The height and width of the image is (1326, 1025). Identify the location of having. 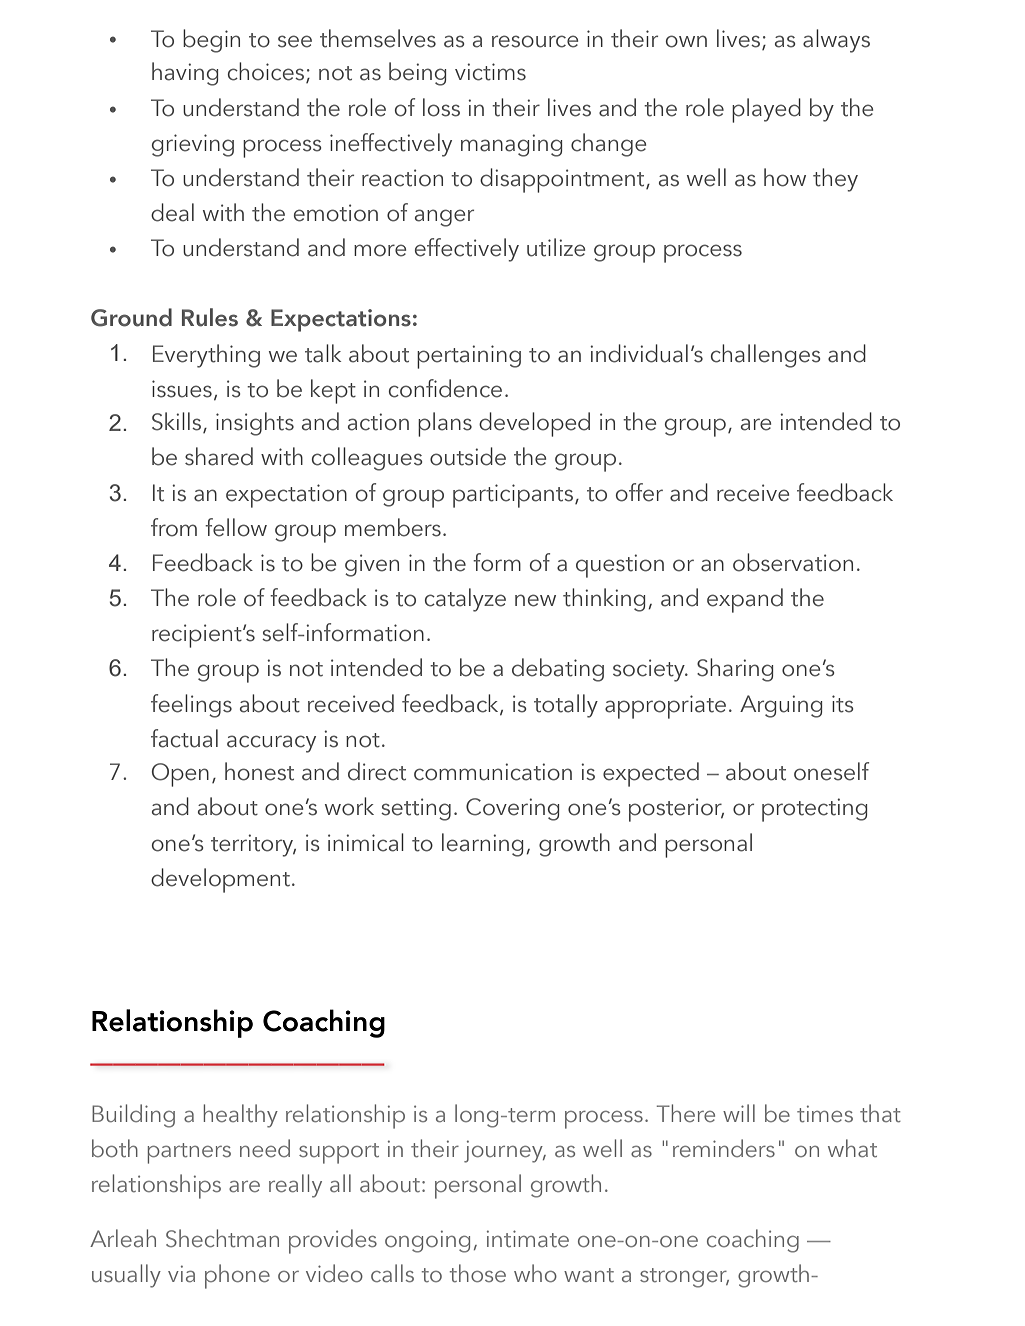
(185, 74).
